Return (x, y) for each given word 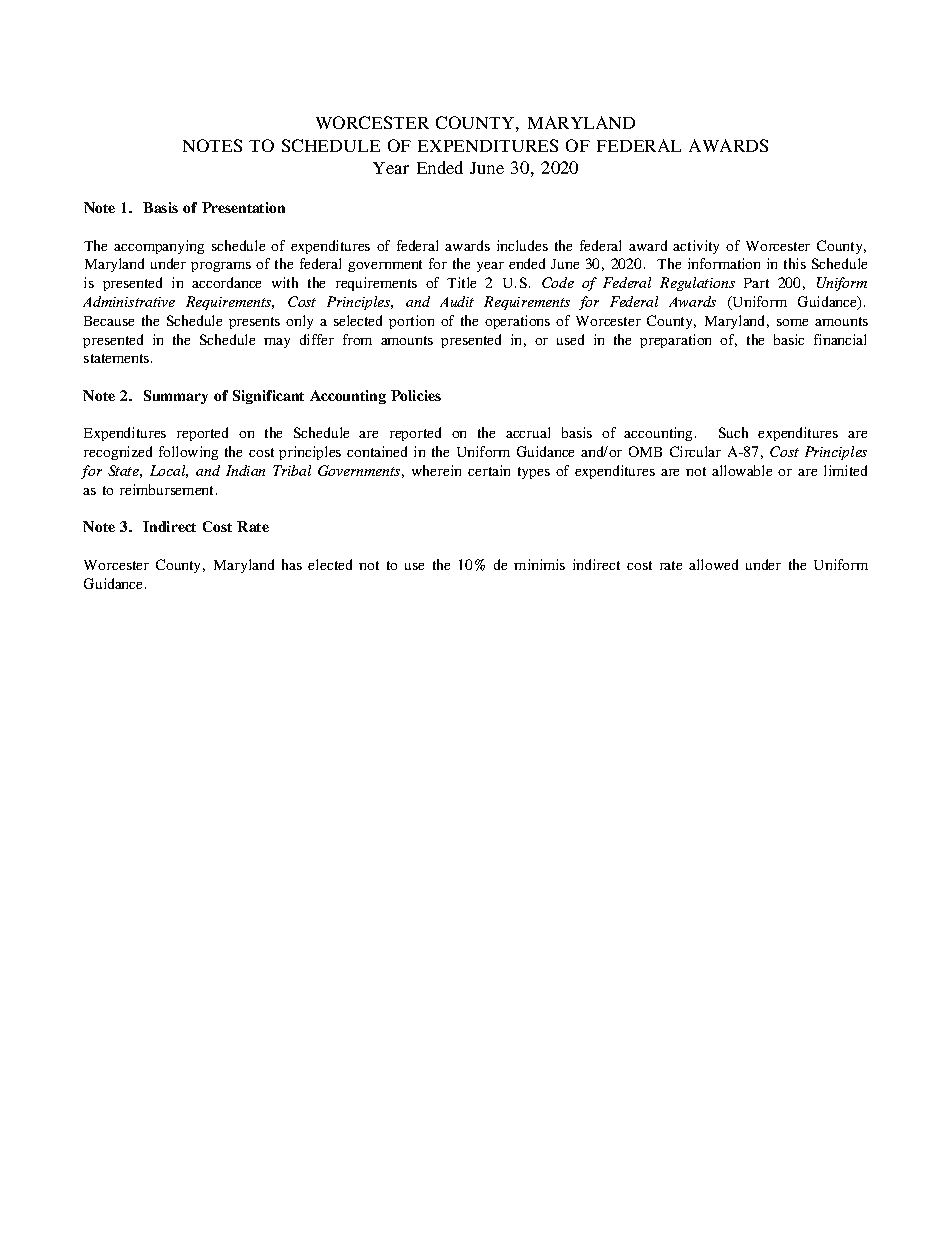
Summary (176, 397)
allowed (713, 564)
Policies (416, 395)
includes (522, 245)
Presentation (243, 207)
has (292, 564)
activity (696, 247)
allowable (742, 470)
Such (733, 432)
